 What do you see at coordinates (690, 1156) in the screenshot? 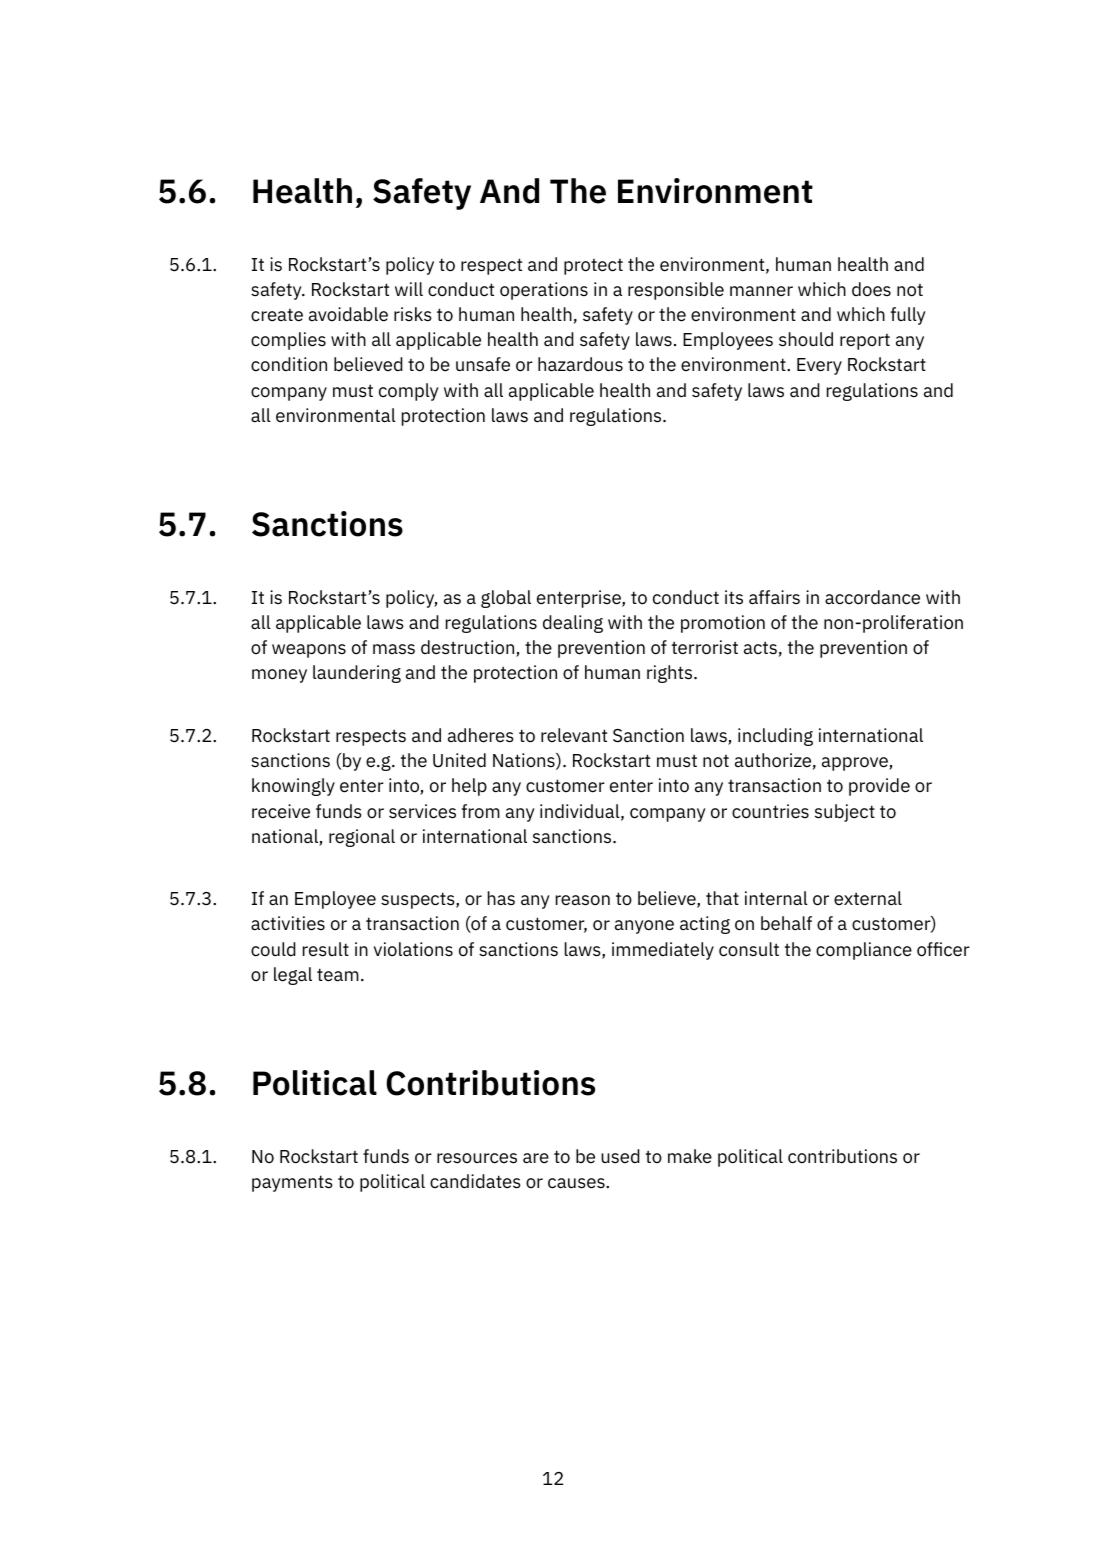
I see `make` at bounding box center [690, 1156].
